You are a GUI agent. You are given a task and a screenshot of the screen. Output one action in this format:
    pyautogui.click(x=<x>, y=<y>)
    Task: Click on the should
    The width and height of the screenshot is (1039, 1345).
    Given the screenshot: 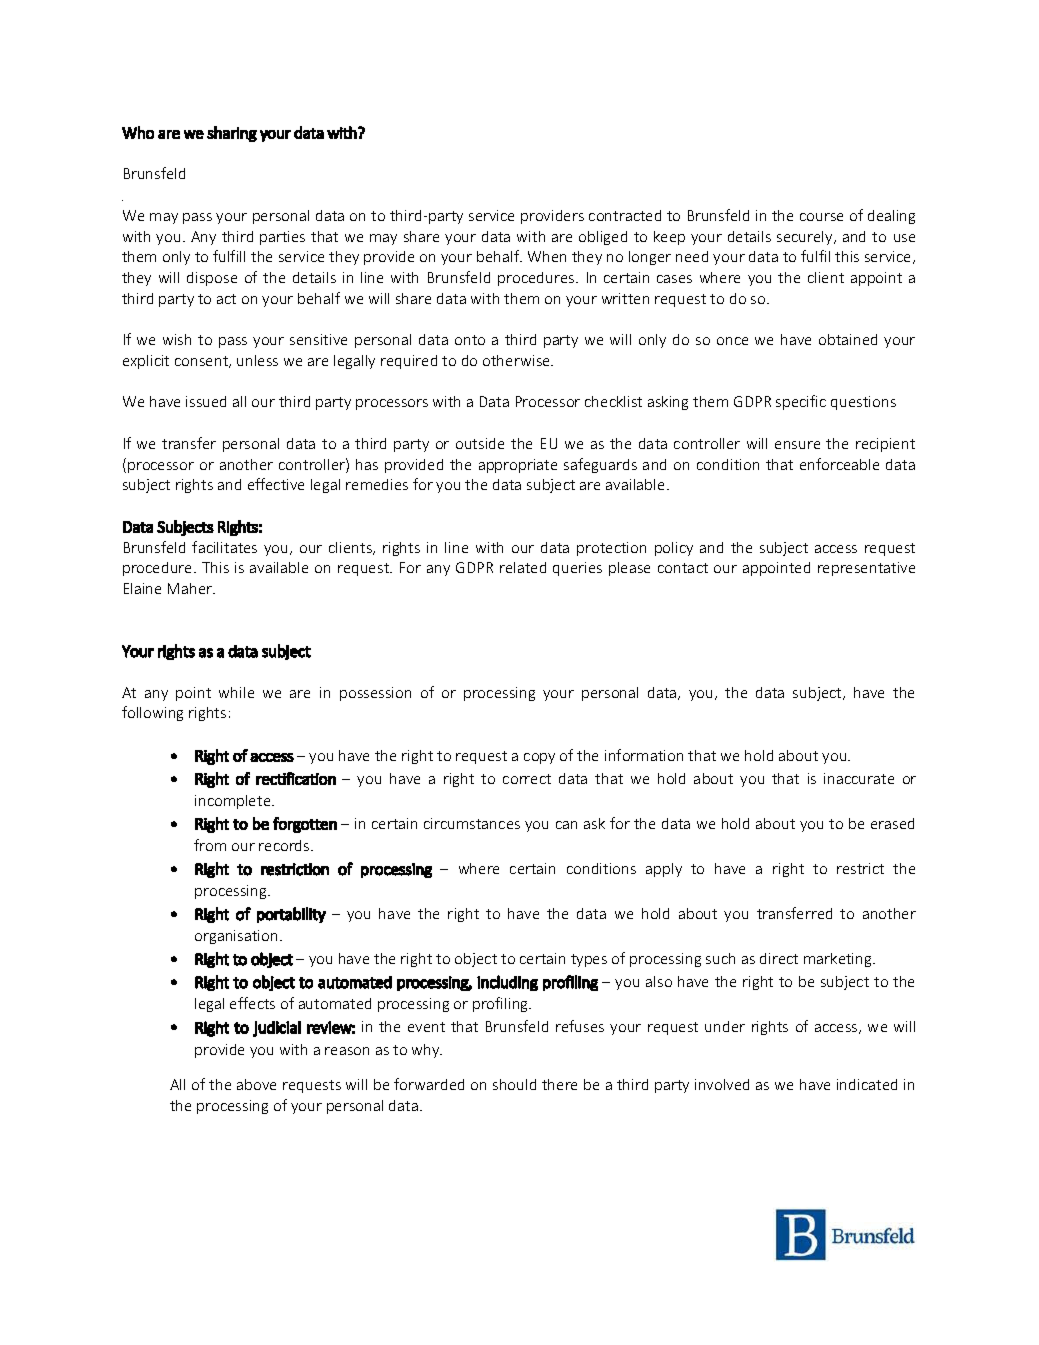 What is the action you would take?
    pyautogui.click(x=514, y=1084)
